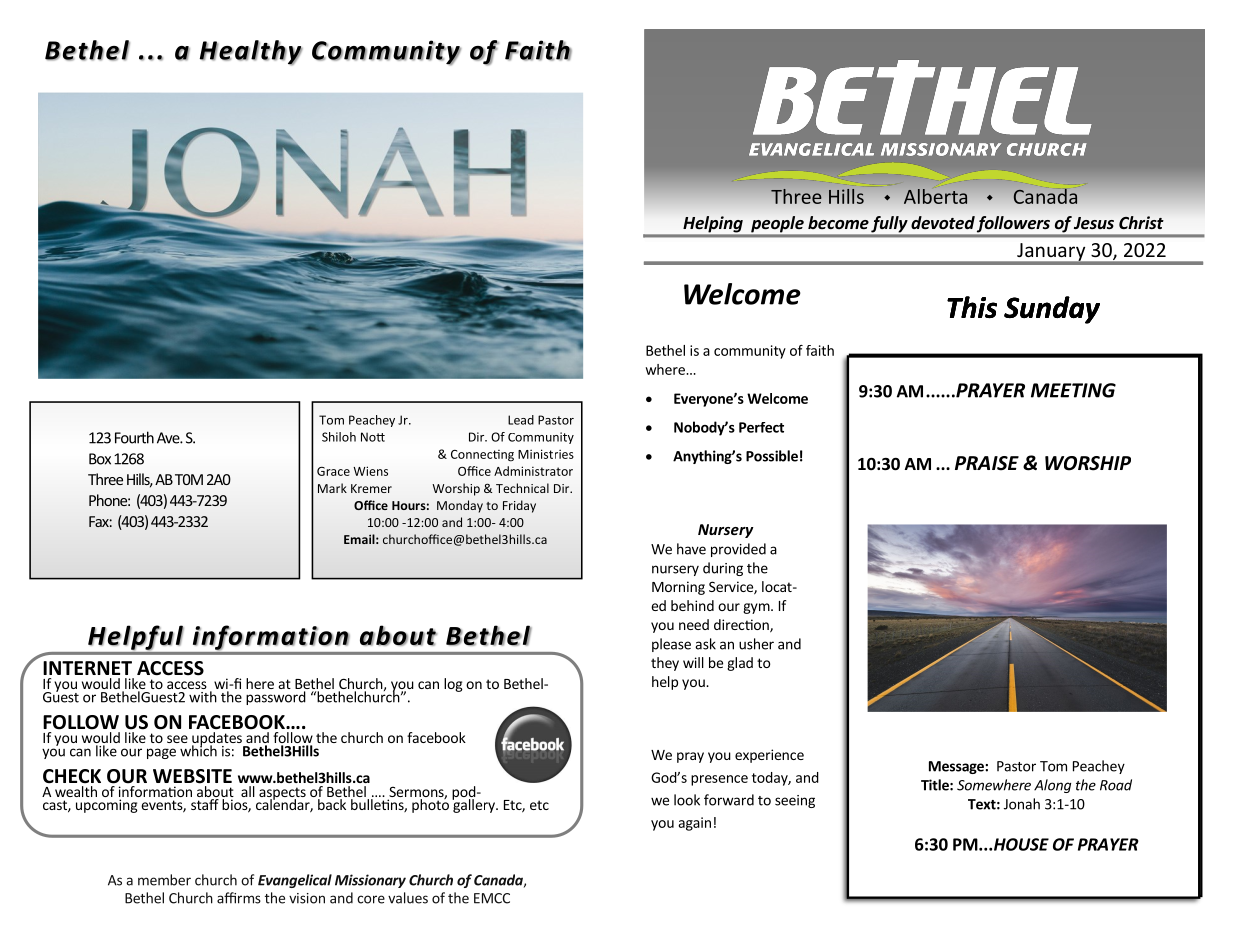  What do you see at coordinates (678, 588) in the page?
I see `Morning` at bounding box center [678, 588].
